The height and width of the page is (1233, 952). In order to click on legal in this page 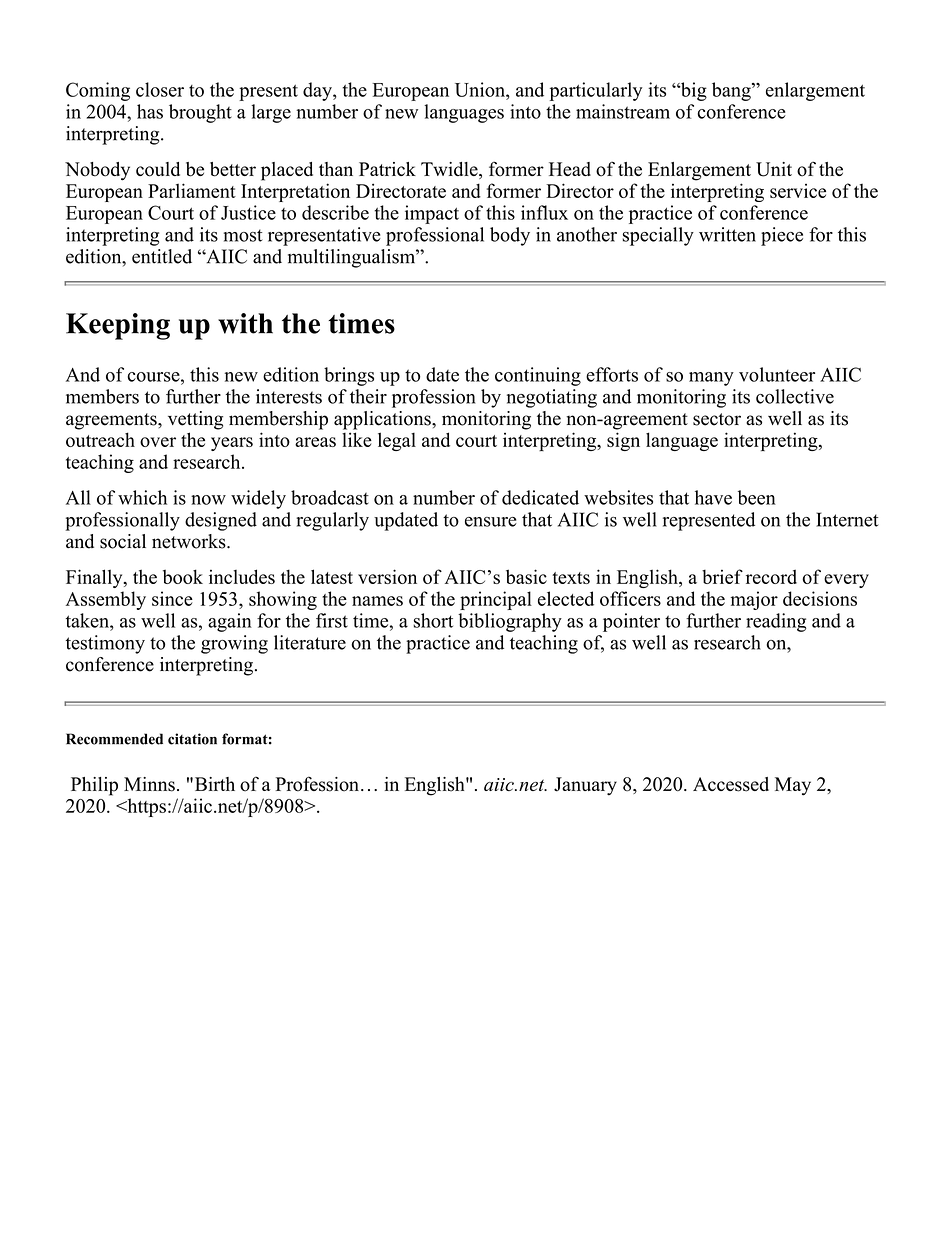, I will do `click(397, 441)`.
